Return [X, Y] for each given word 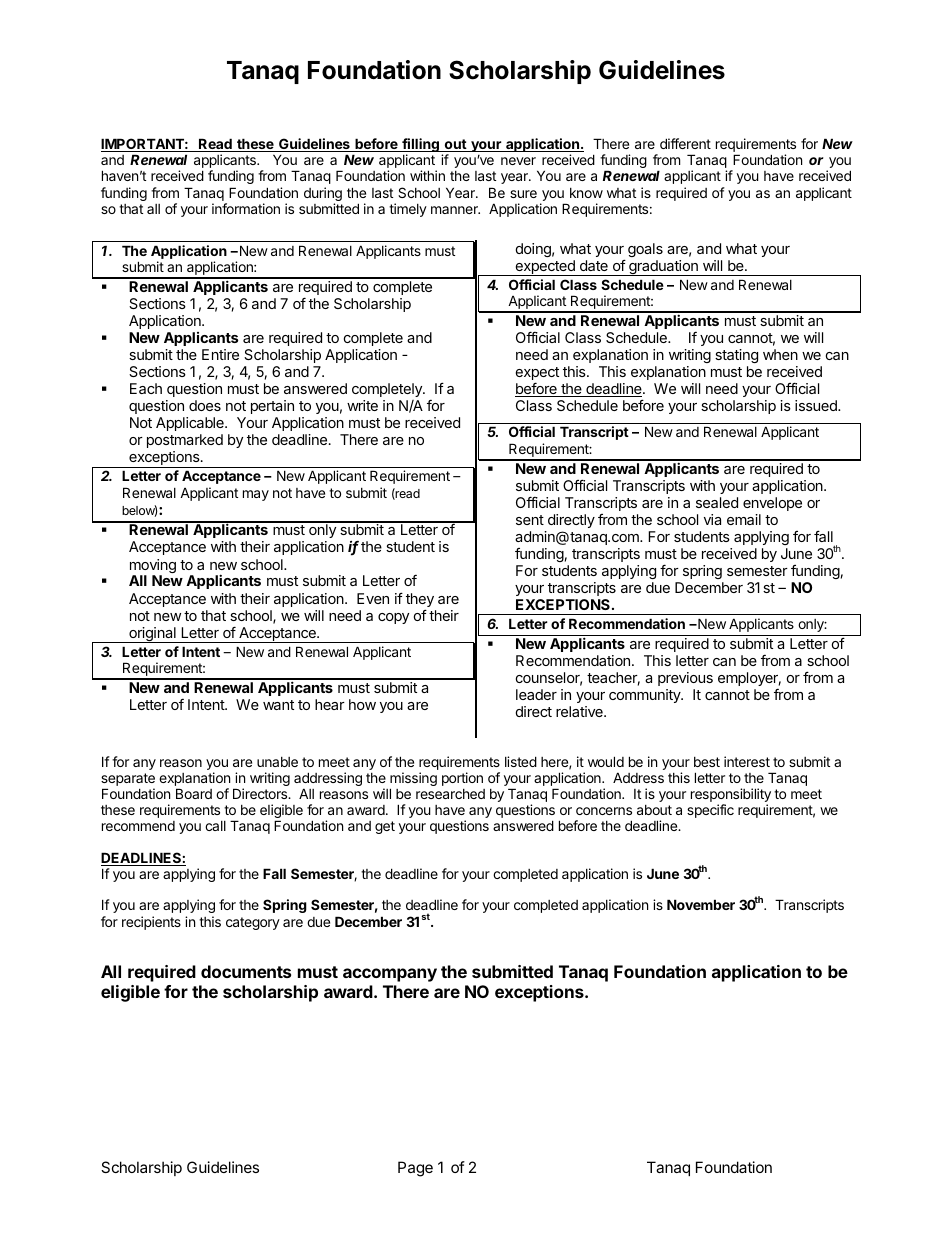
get [385, 827]
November [701, 904]
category [253, 923]
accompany [390, 975]
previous [685, 679]
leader [536, 694]
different [685, 143]
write [362, 405]
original [152, 635]
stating [736, 356]
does [205, 405]
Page [415, 1169]
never [518, 161]
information [246, 208]
